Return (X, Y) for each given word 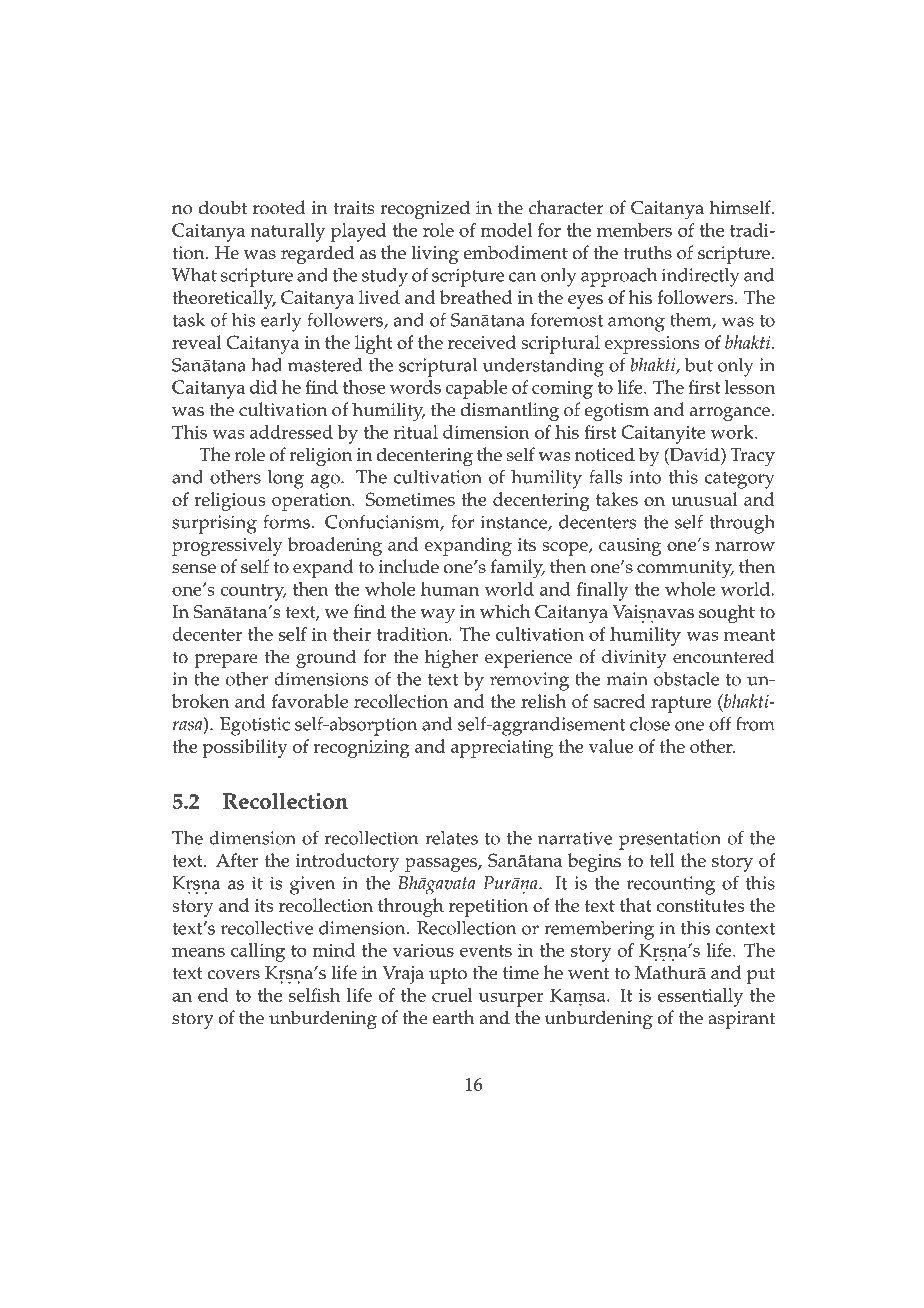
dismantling (510, 412)
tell (661, 860)
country (253, 592)
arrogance (730, 414)
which (505, 611)
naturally (288, 232)
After (237, 860)
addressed (291, 432)
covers (233, 975)
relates (451, 838)
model (506, 230)
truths (647, 252)
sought (727, 614)
